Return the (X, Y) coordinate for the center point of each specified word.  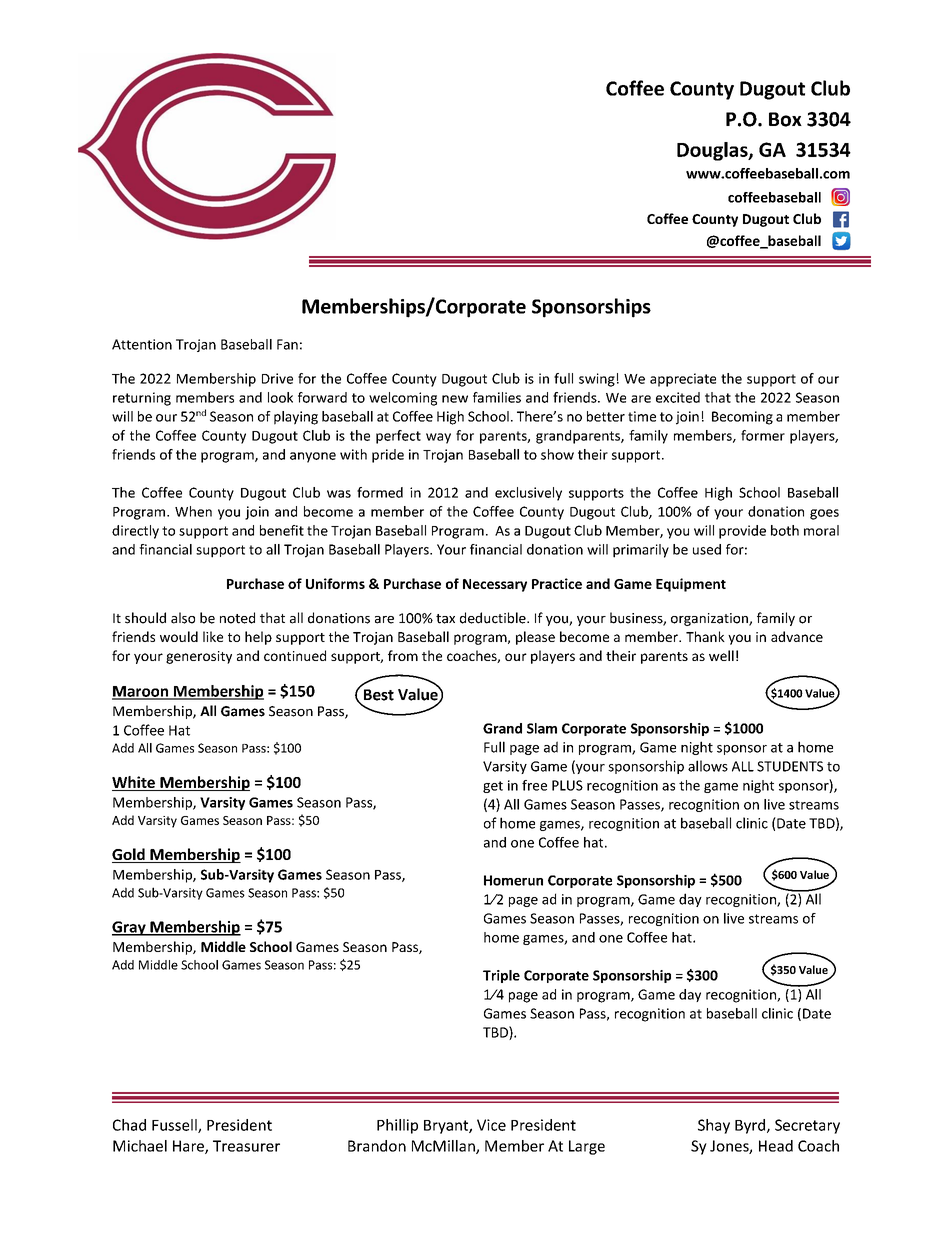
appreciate (683, 380)
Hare (189, 1147)
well (721, 655)
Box (785, 119)
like (213, 636)
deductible (494, 618)
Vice (491, 1125)
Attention (142, 344)
